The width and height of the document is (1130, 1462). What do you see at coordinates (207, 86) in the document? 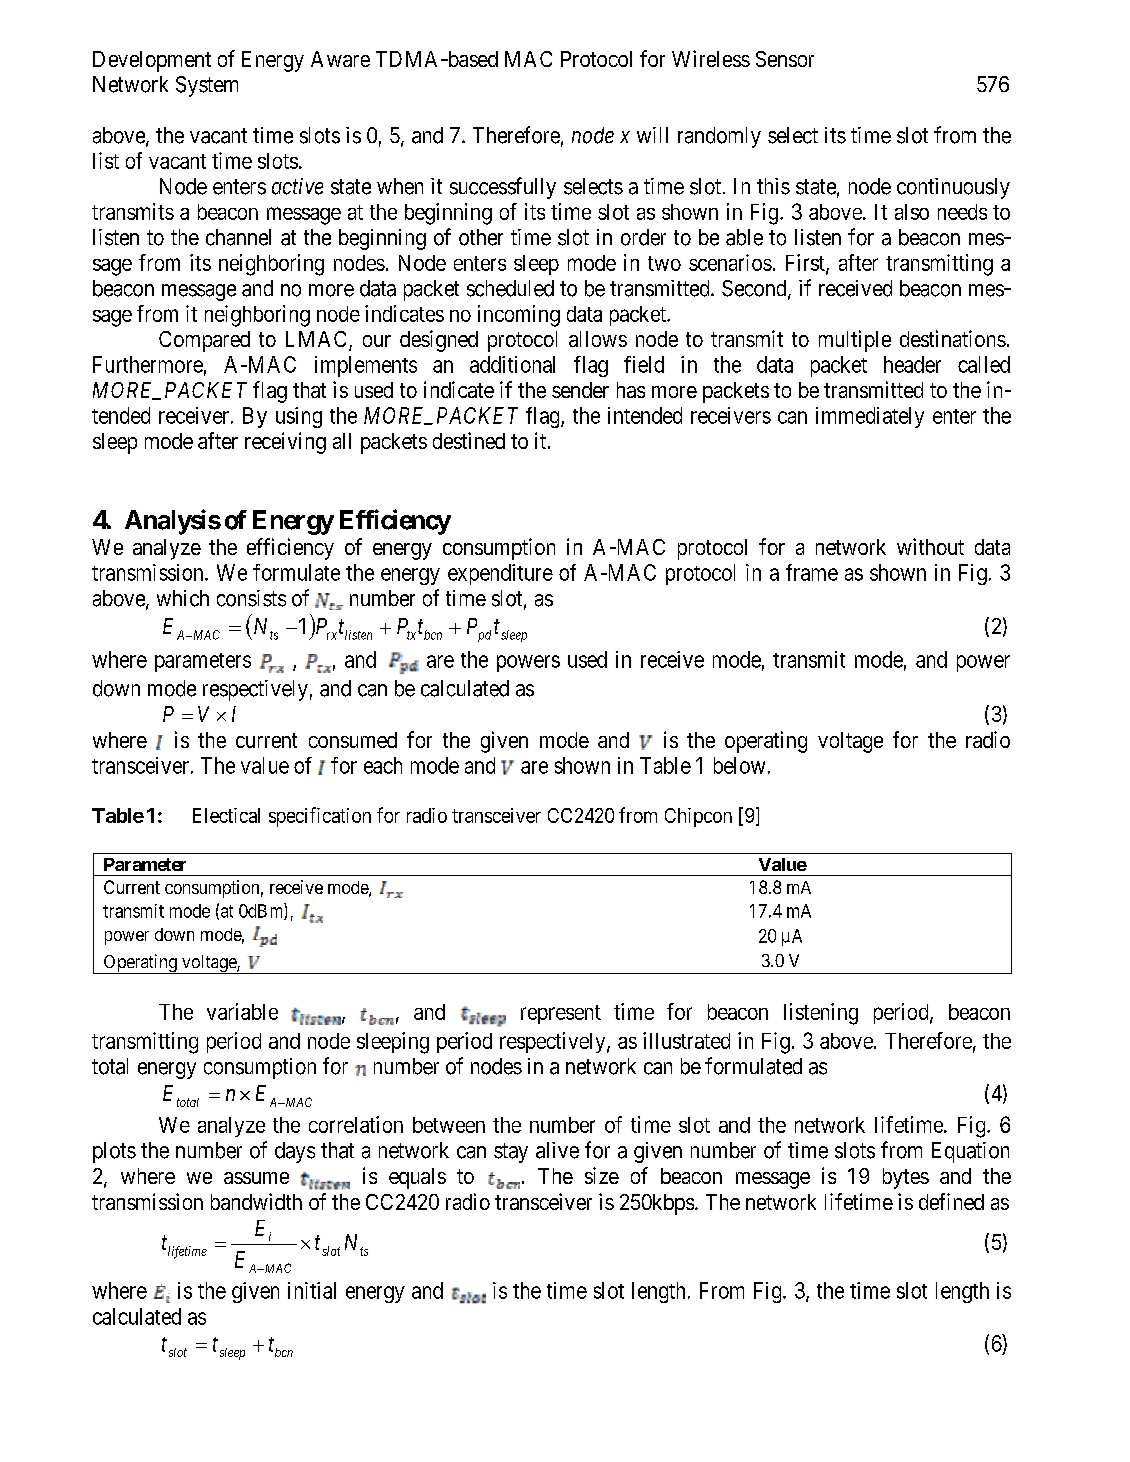
I see `System` at bounding box center [207, 86].
